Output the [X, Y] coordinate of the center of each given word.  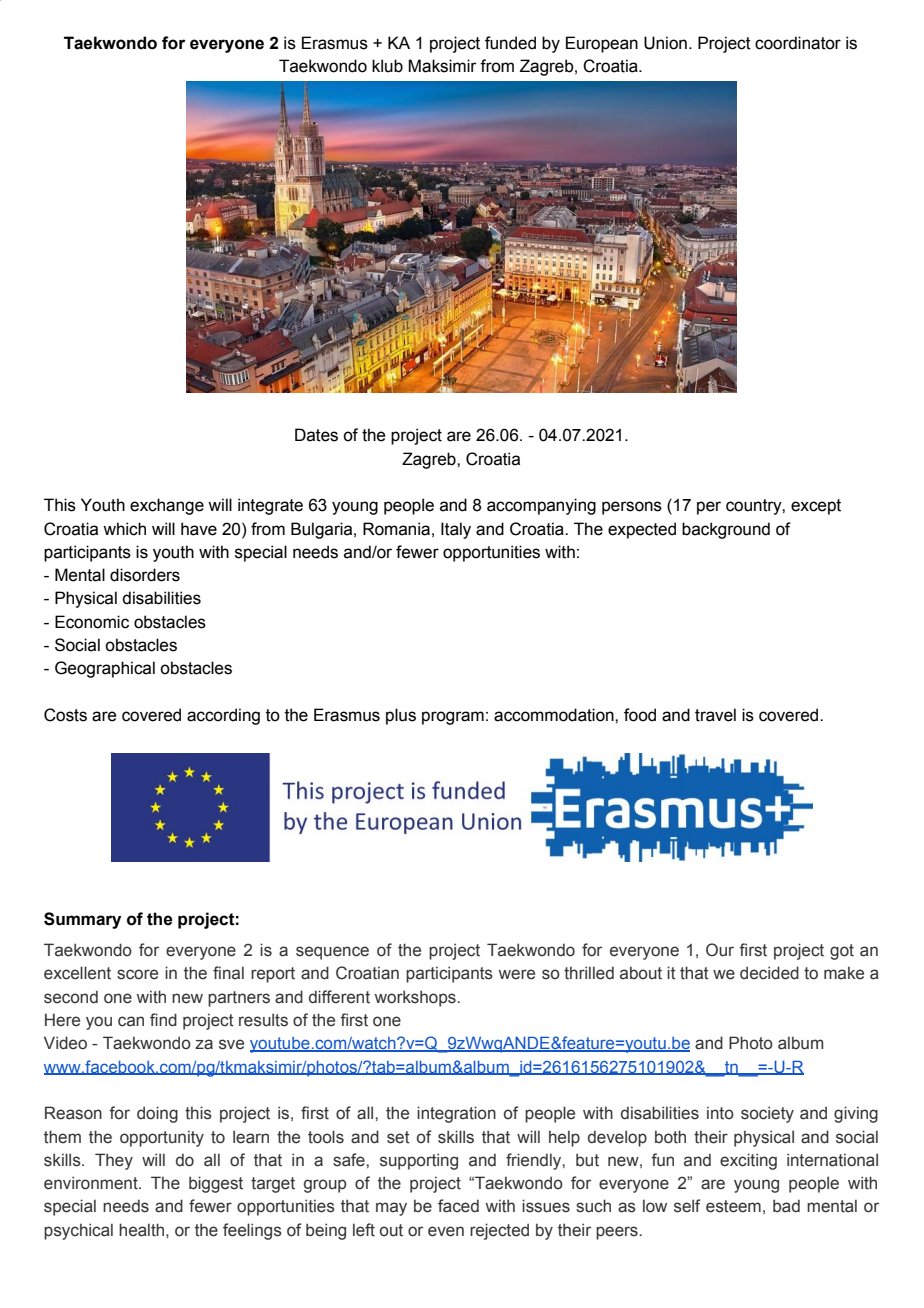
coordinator [798, 43]
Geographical [105, 669]
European [602, 44]
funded [510, 43]
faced [458, 1206]
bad [786, 1206]
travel [715, 715]
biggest [216, 1184]
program [453, 718]
